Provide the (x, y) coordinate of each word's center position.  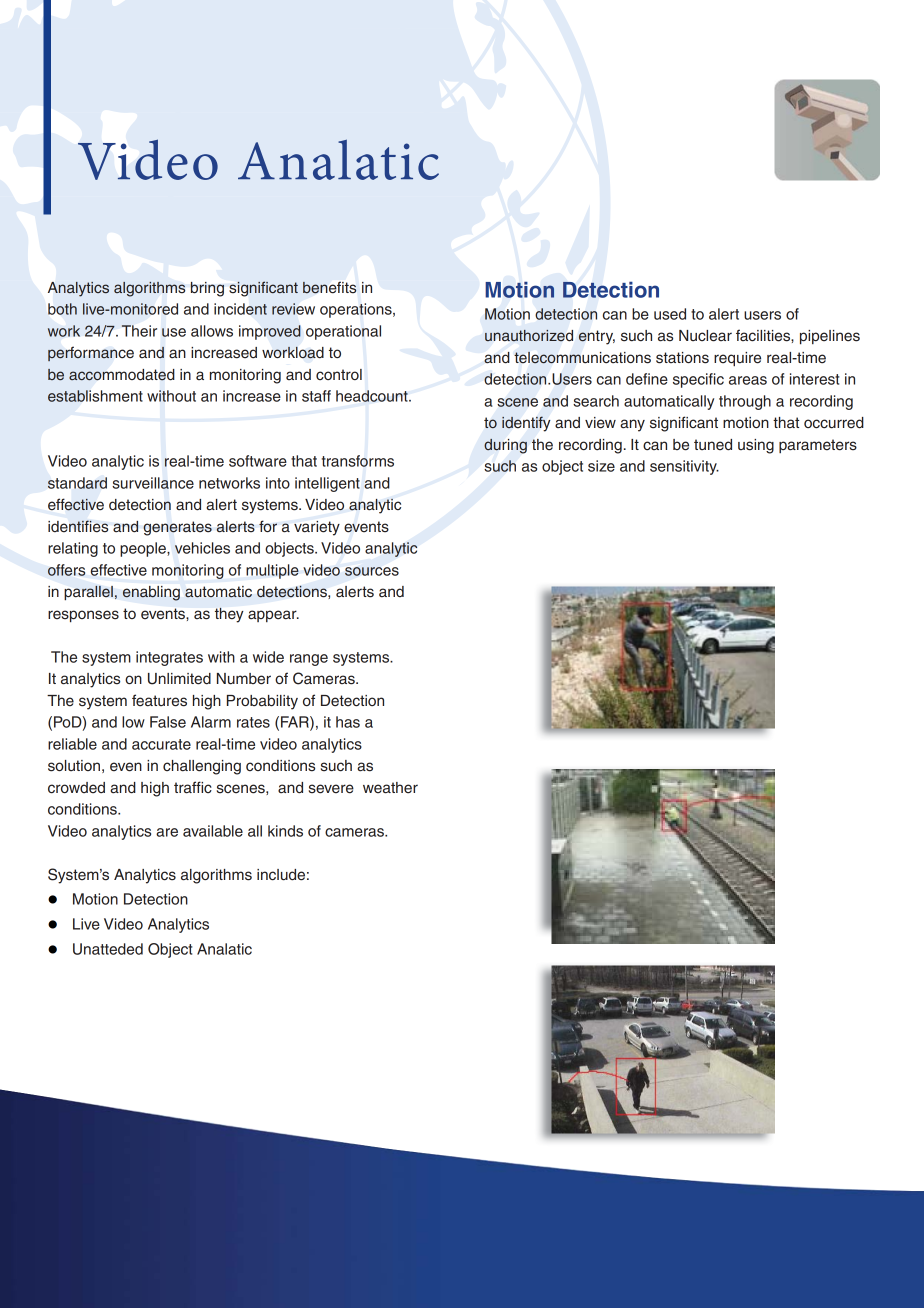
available (213, 831)
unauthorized (529, 335)
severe (331, 789)
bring (207, 289)
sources (372, 571)
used (670, 314)
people (144, 549)
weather (390, 788)
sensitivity (684, 467)
